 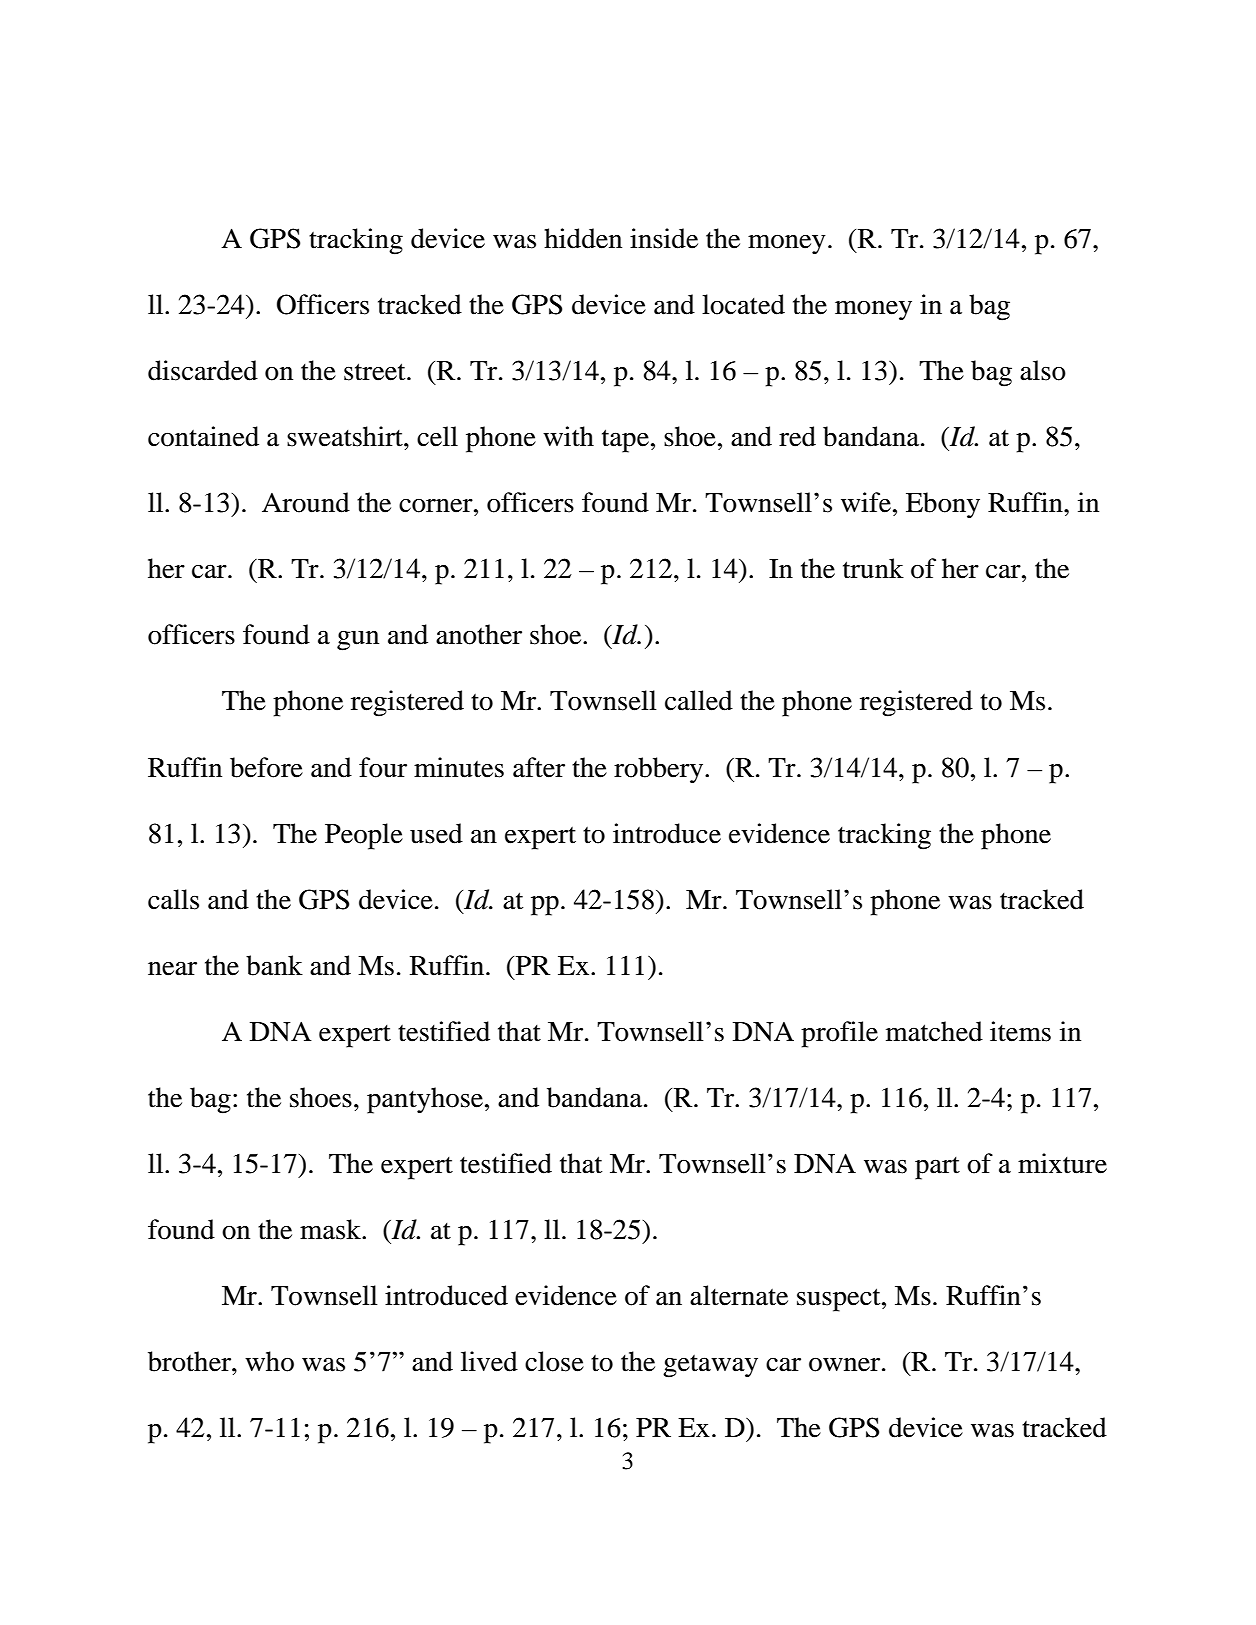 I want to click on robbery, so click(x=660, y=770).
